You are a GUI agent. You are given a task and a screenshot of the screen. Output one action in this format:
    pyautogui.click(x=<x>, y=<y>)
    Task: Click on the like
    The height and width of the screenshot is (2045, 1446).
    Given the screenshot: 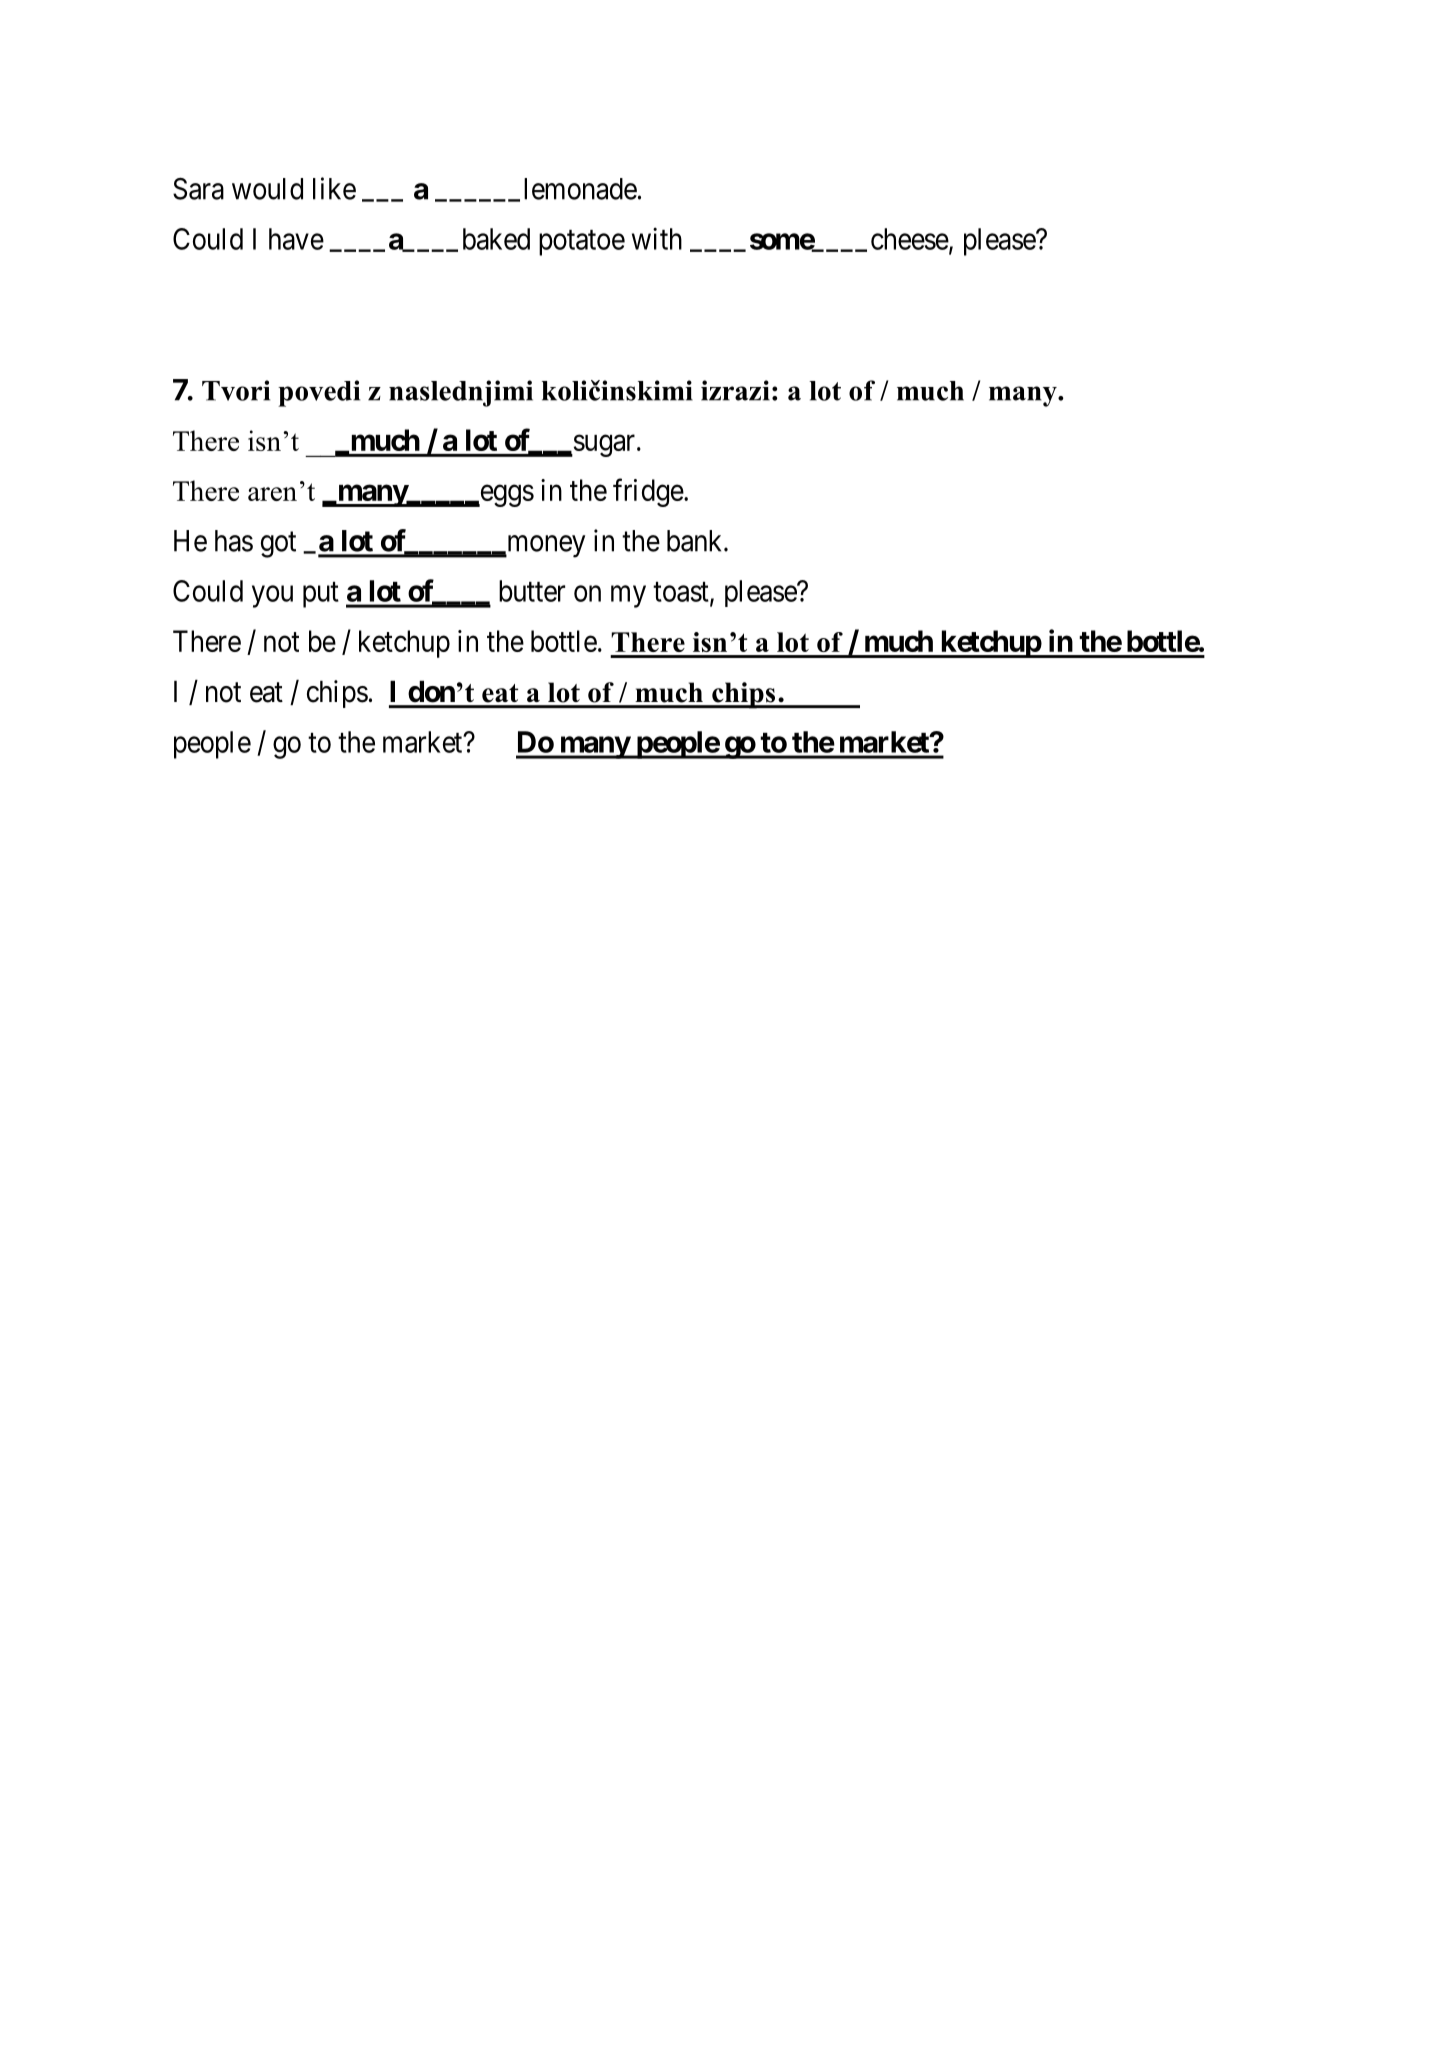 What is the action you would take?
    pyautogui.click(x=334, y=188)
